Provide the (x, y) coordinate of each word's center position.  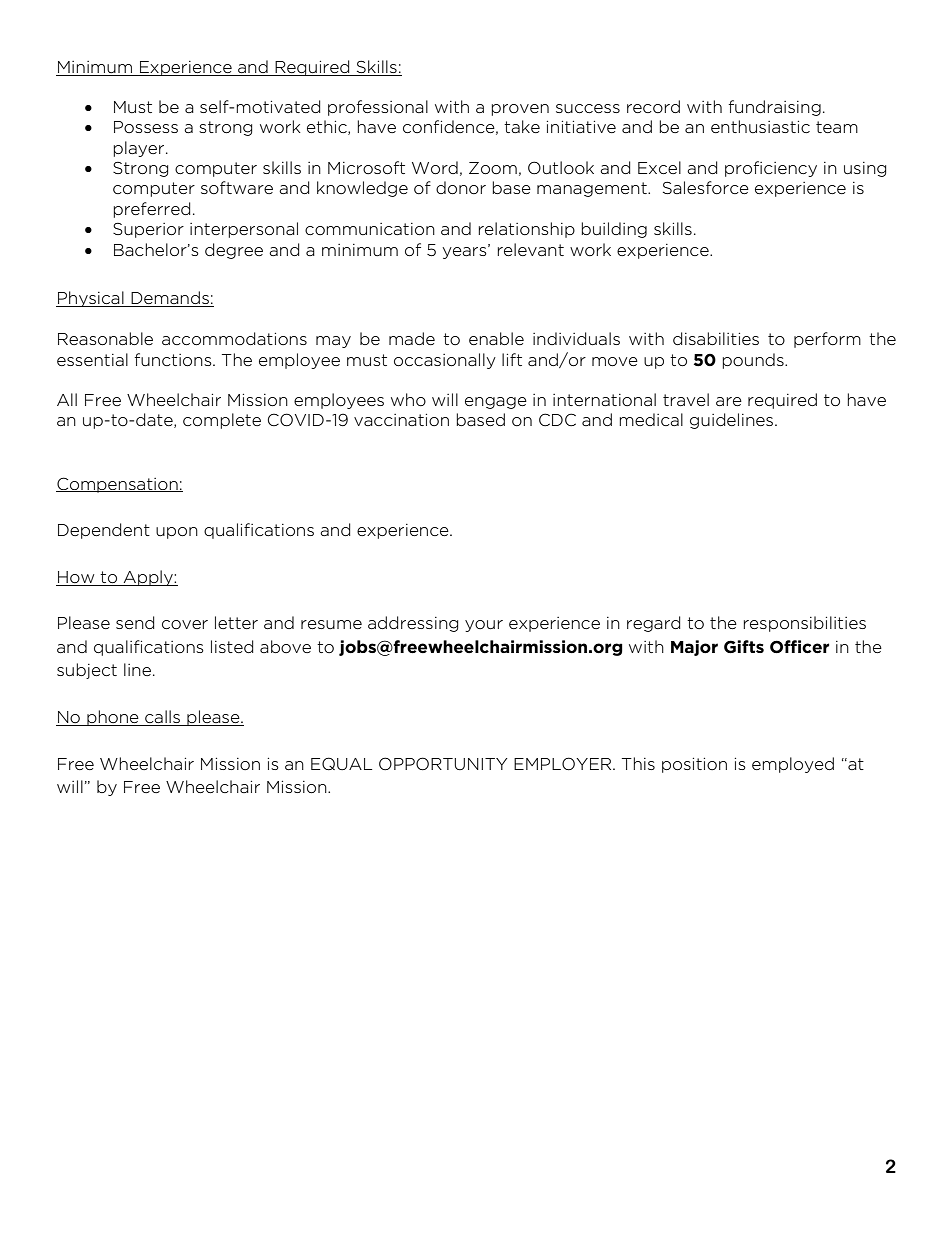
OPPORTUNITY (443, 764)
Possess (146, 127)
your (484, 626)
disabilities (716, 338)
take (522, 126)
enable (496, 338)
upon (177, 533)
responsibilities (804, 624)
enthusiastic (760, 126)
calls (163, 718)
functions (174, 360)
